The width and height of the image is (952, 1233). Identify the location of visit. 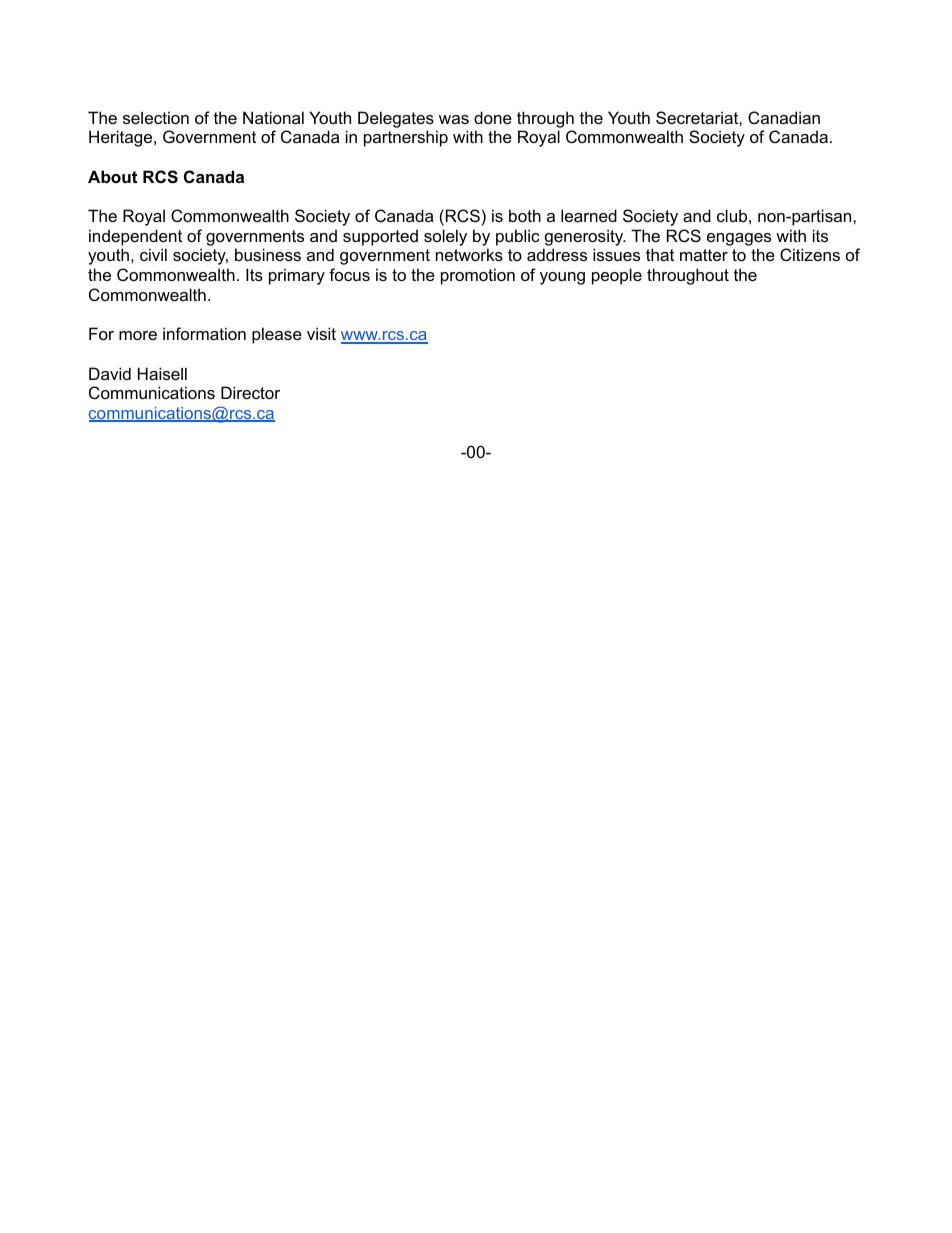
(321, 333).
